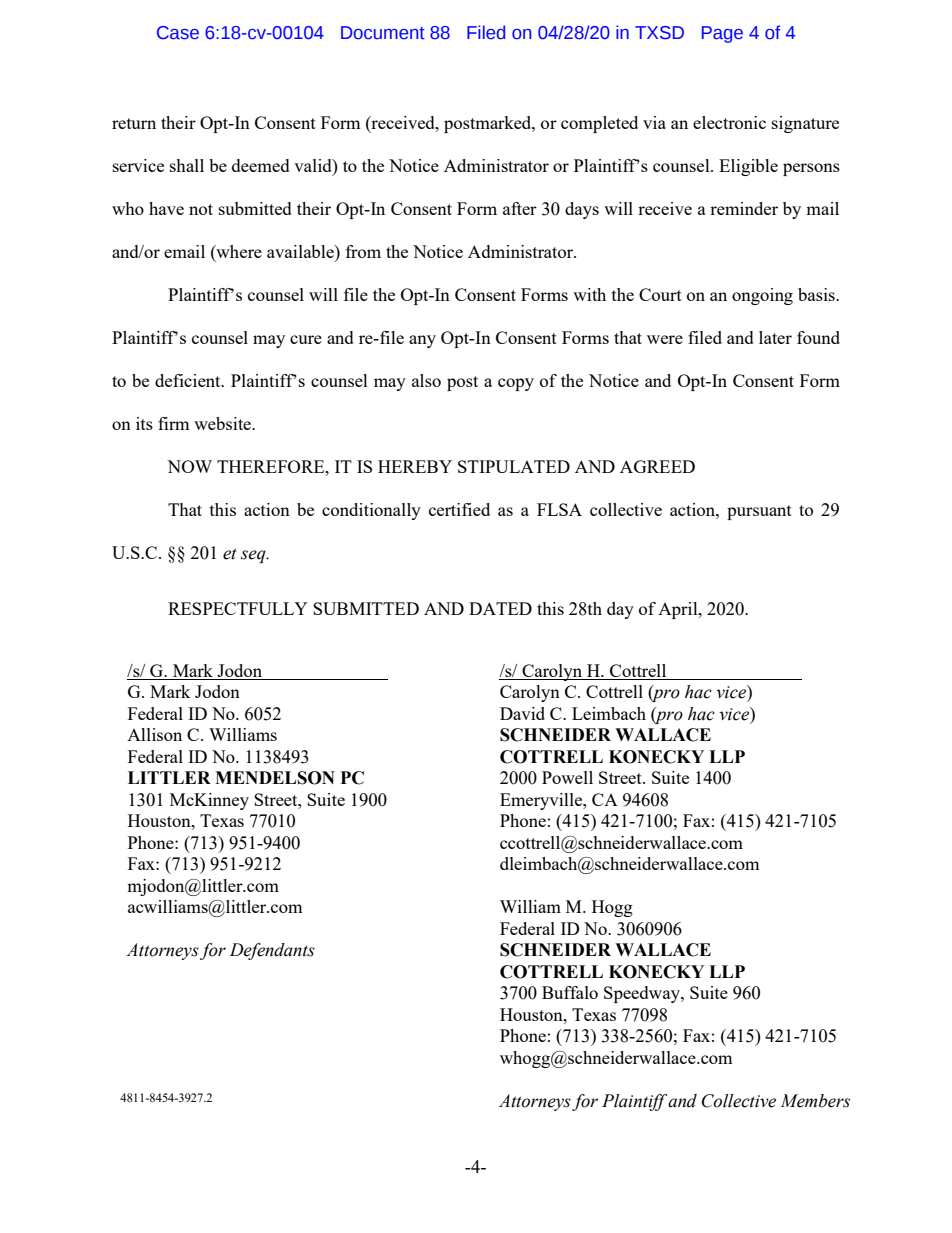  What do you see at coordinates (383, 33) in the screenshot?
I see `Document` at bounding box center [383, 33].
